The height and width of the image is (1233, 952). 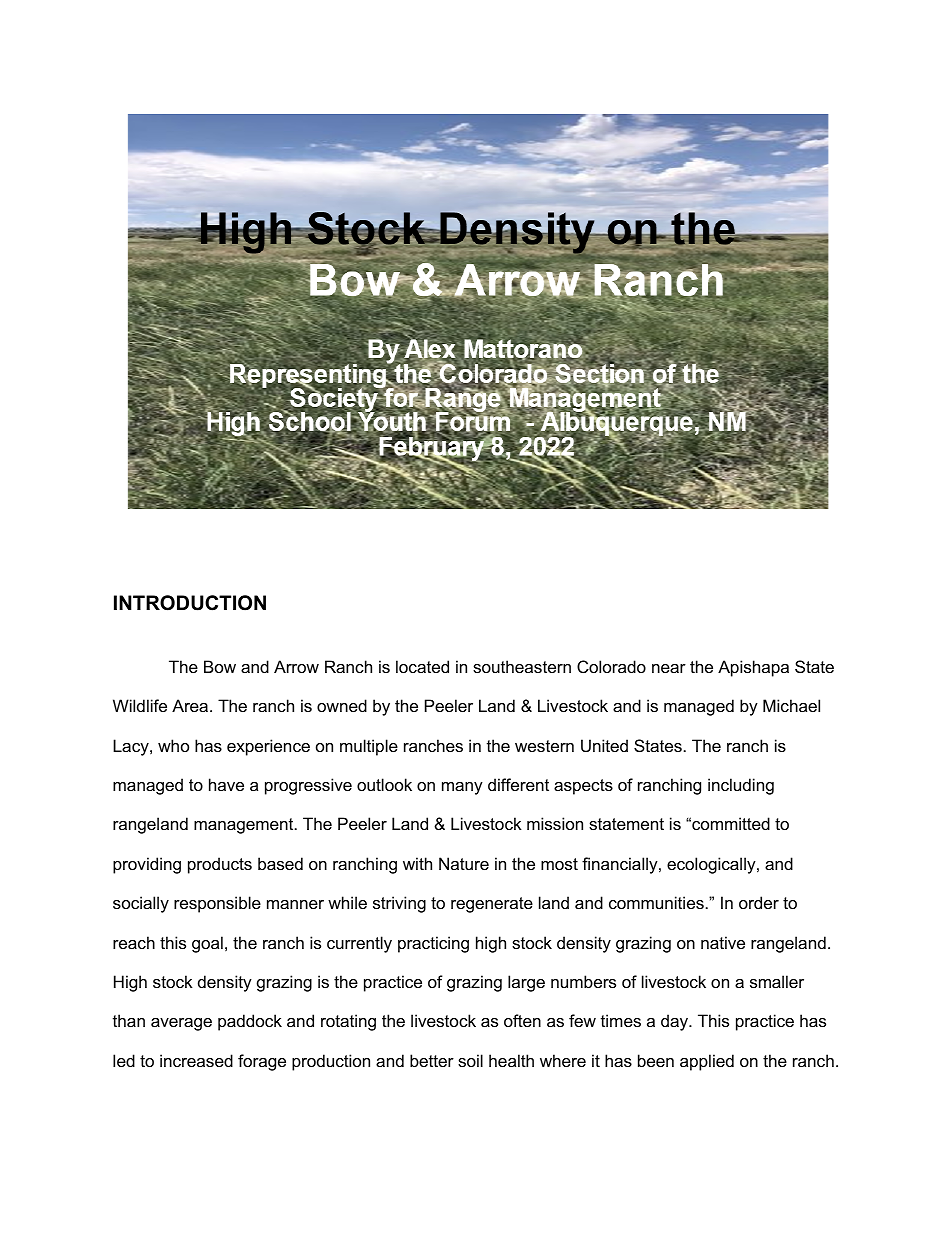 I want to click on western, so click(x=544, y=746).
